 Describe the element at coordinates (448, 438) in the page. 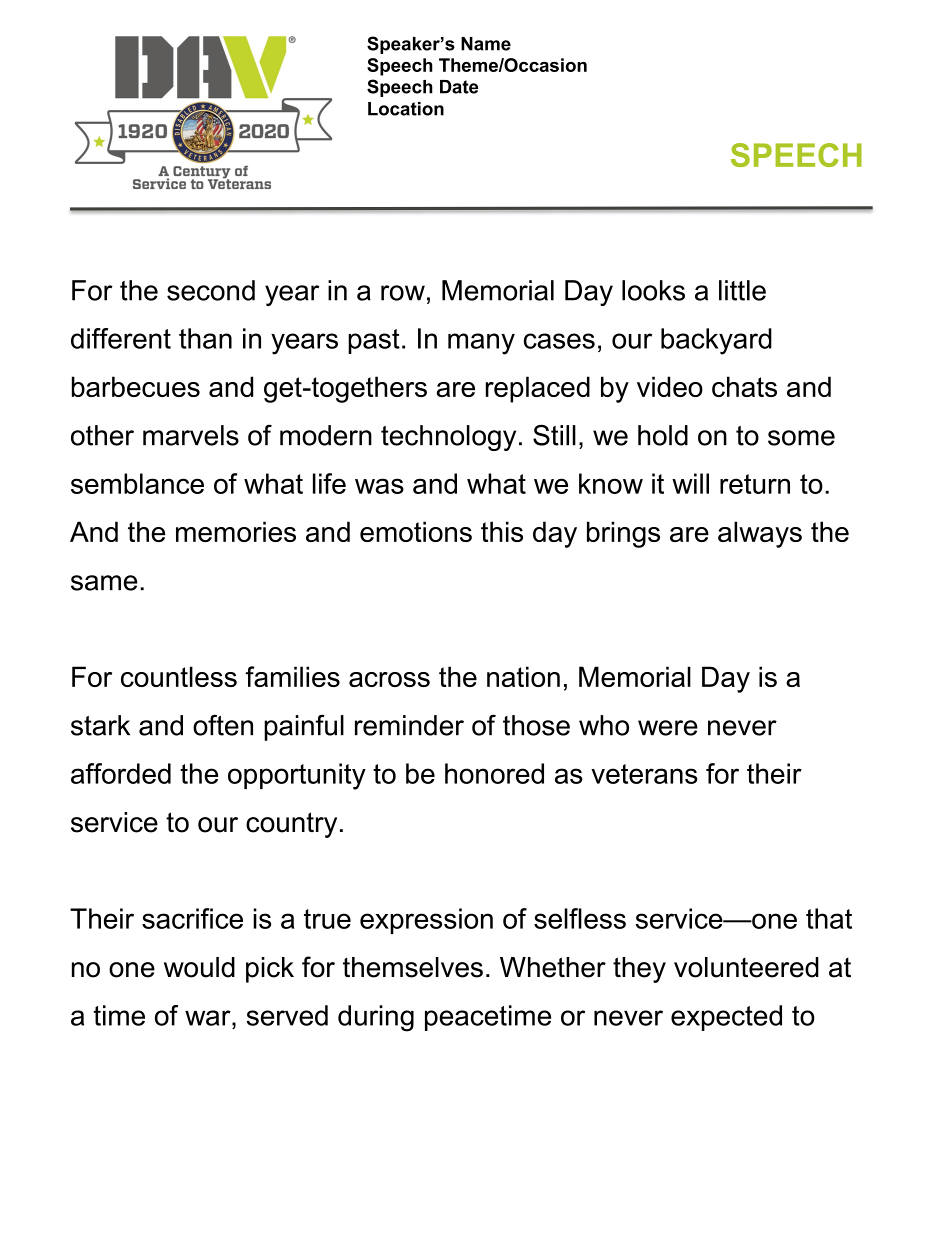

I see `technology` at that location.
